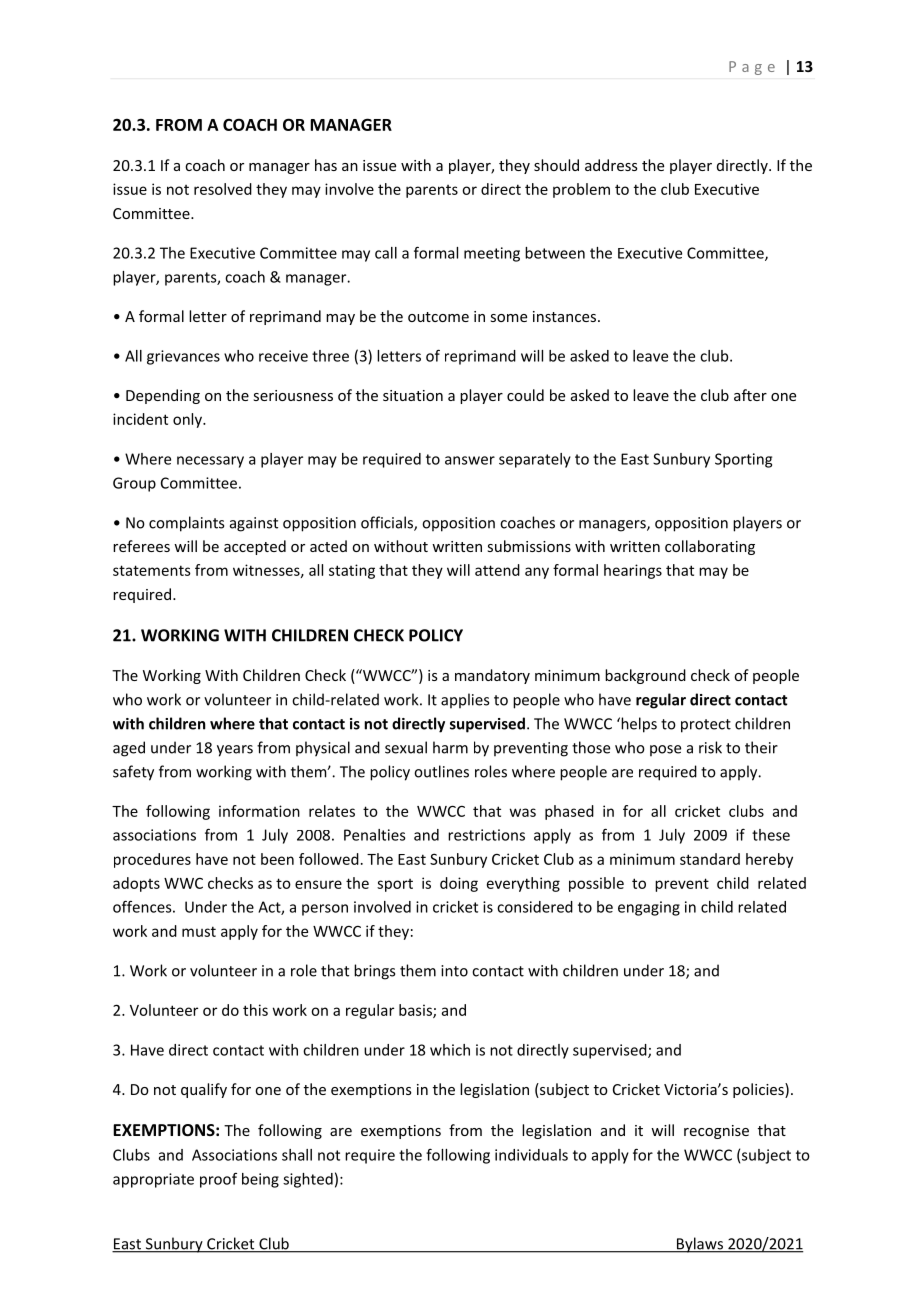 The height and width of the screenshot is (1308, 924). What do you see at coordinates (416, 1011) in the screenshot?
I see `basis` at bounding box center [416, 1011].
